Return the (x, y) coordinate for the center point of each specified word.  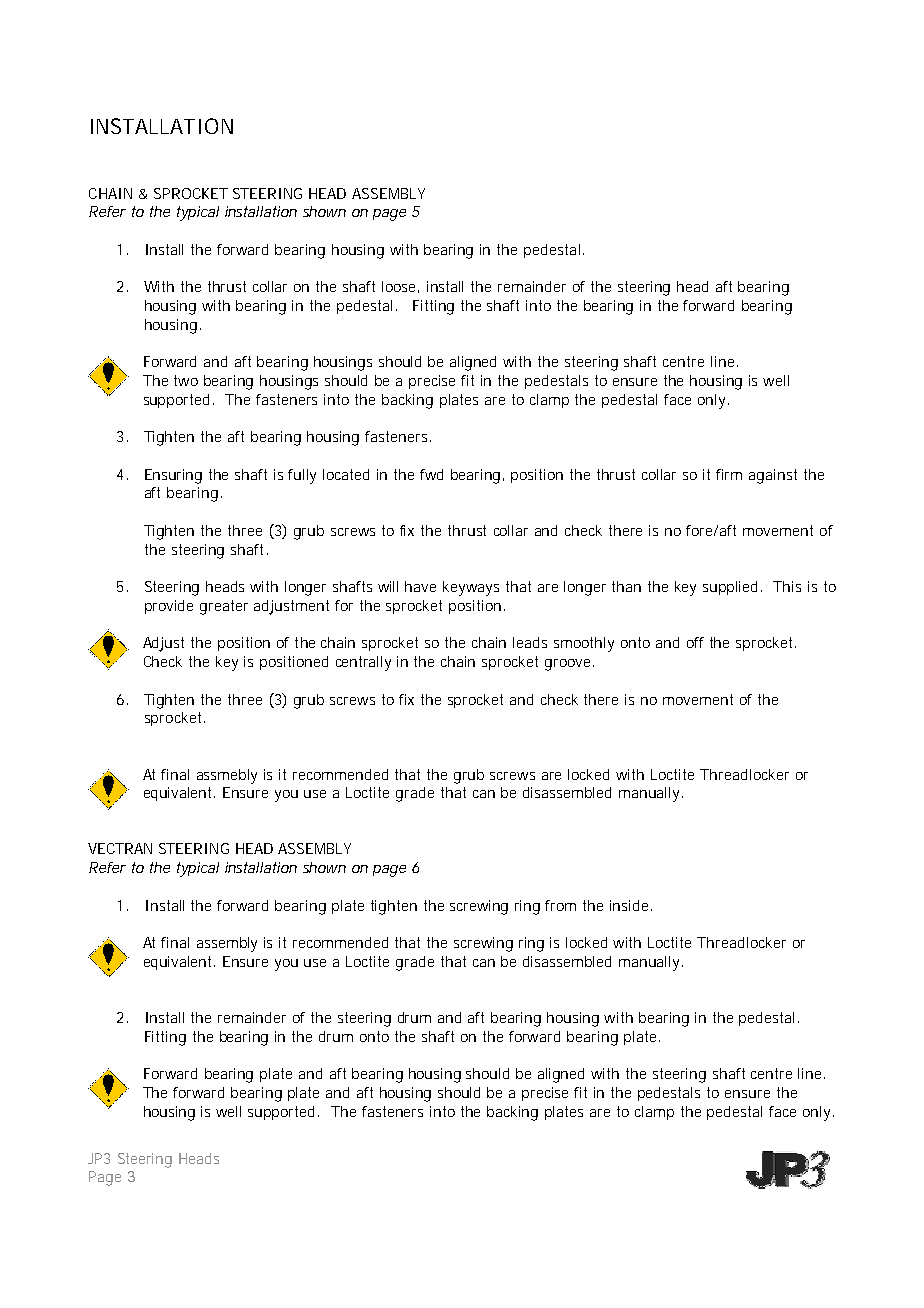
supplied (730, 588)
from (560, 905)
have (420, 586)
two (186, 380)
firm (729, 474)
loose (398, 286)
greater (224, 607)
